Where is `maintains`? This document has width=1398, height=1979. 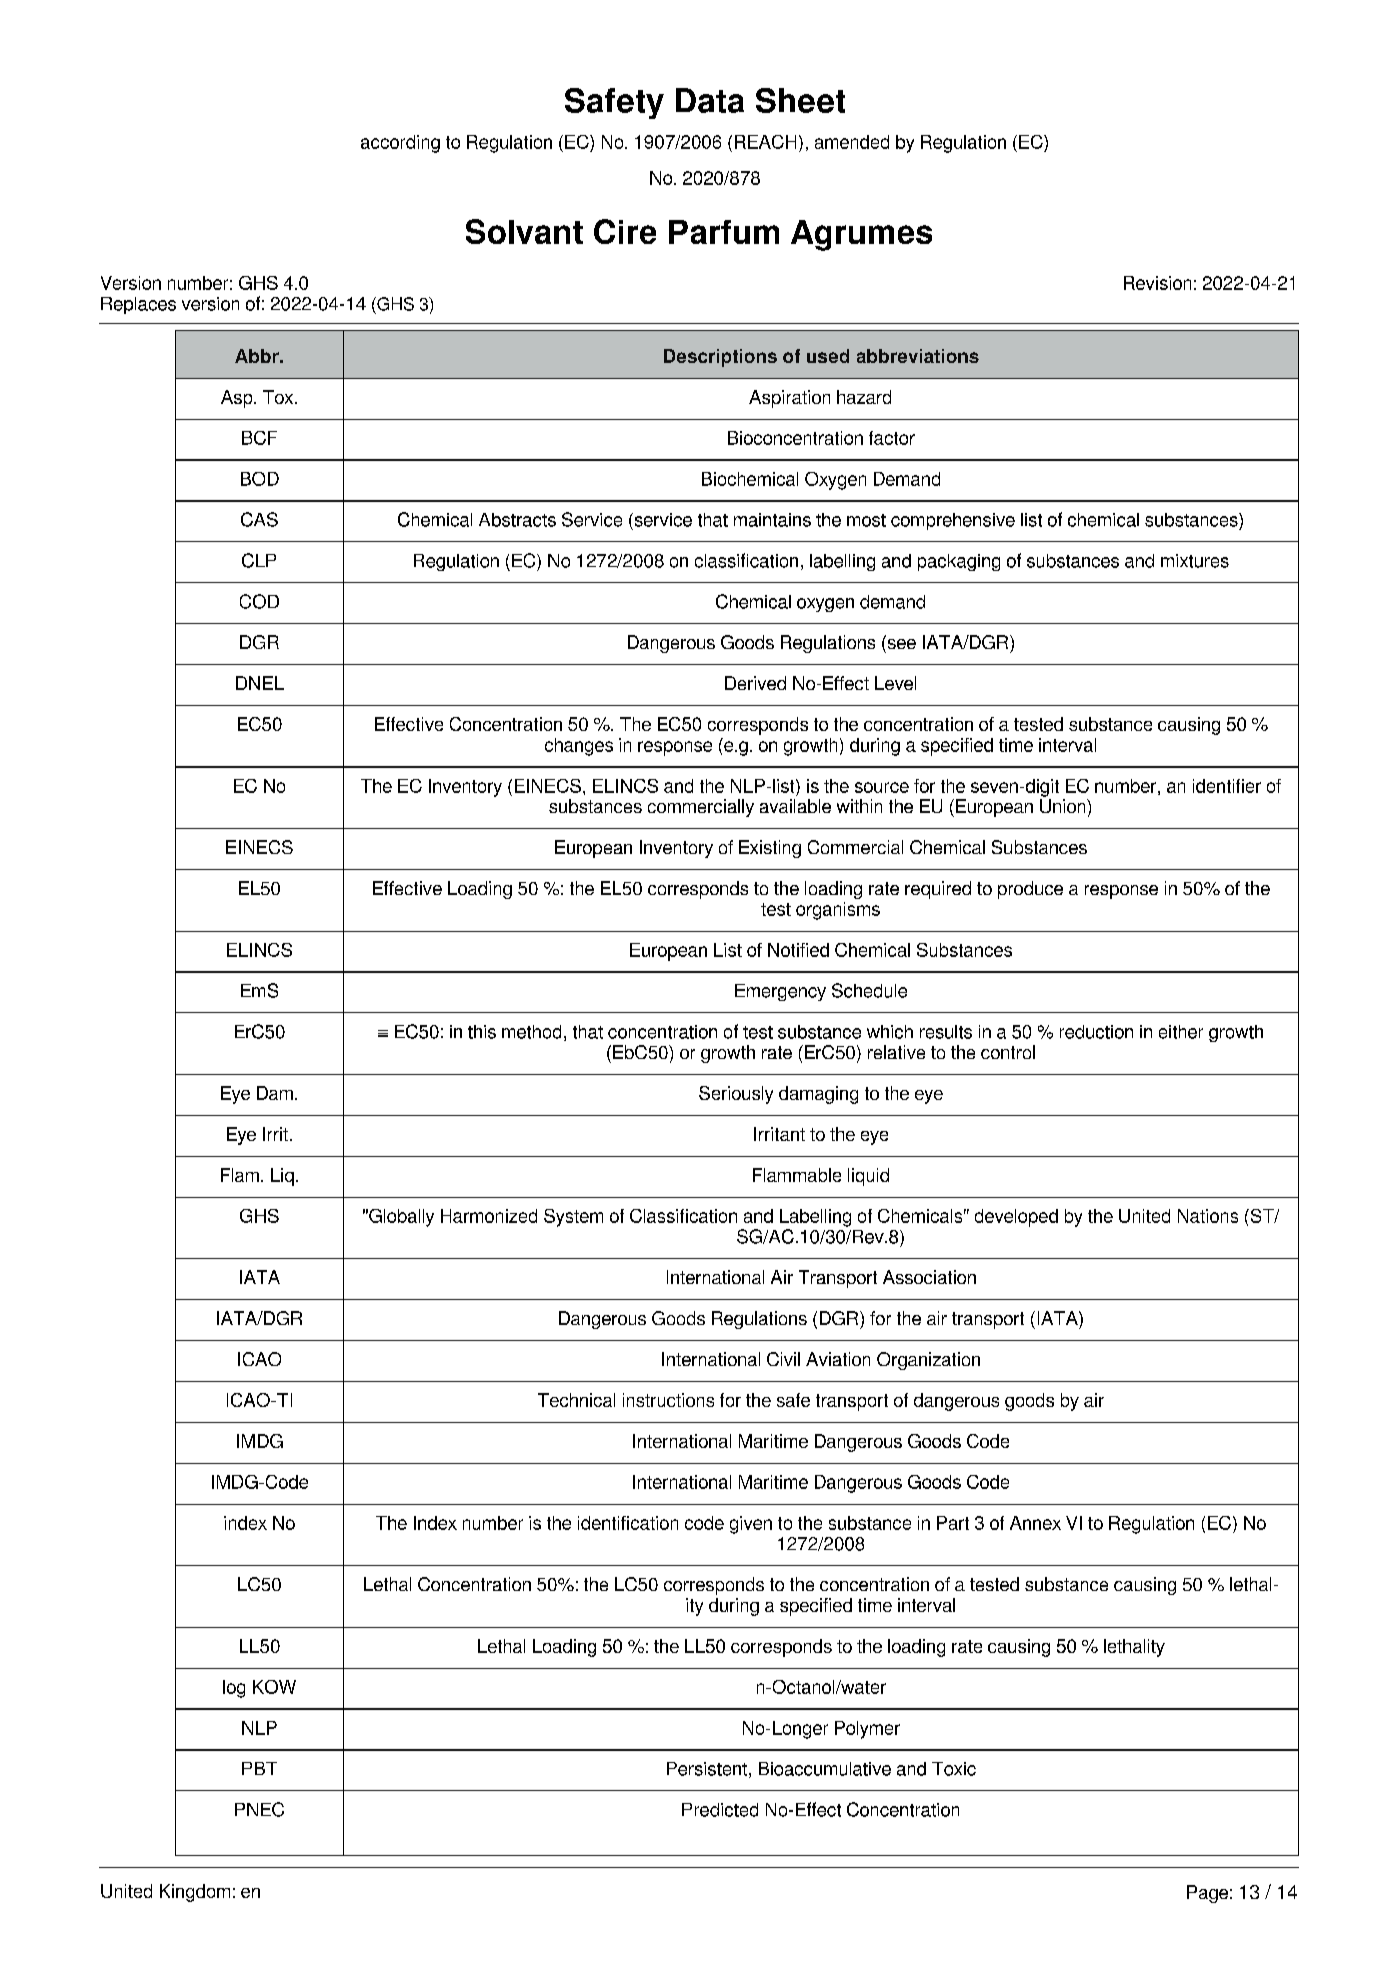
maintains is located at coordinates (772, 520).
